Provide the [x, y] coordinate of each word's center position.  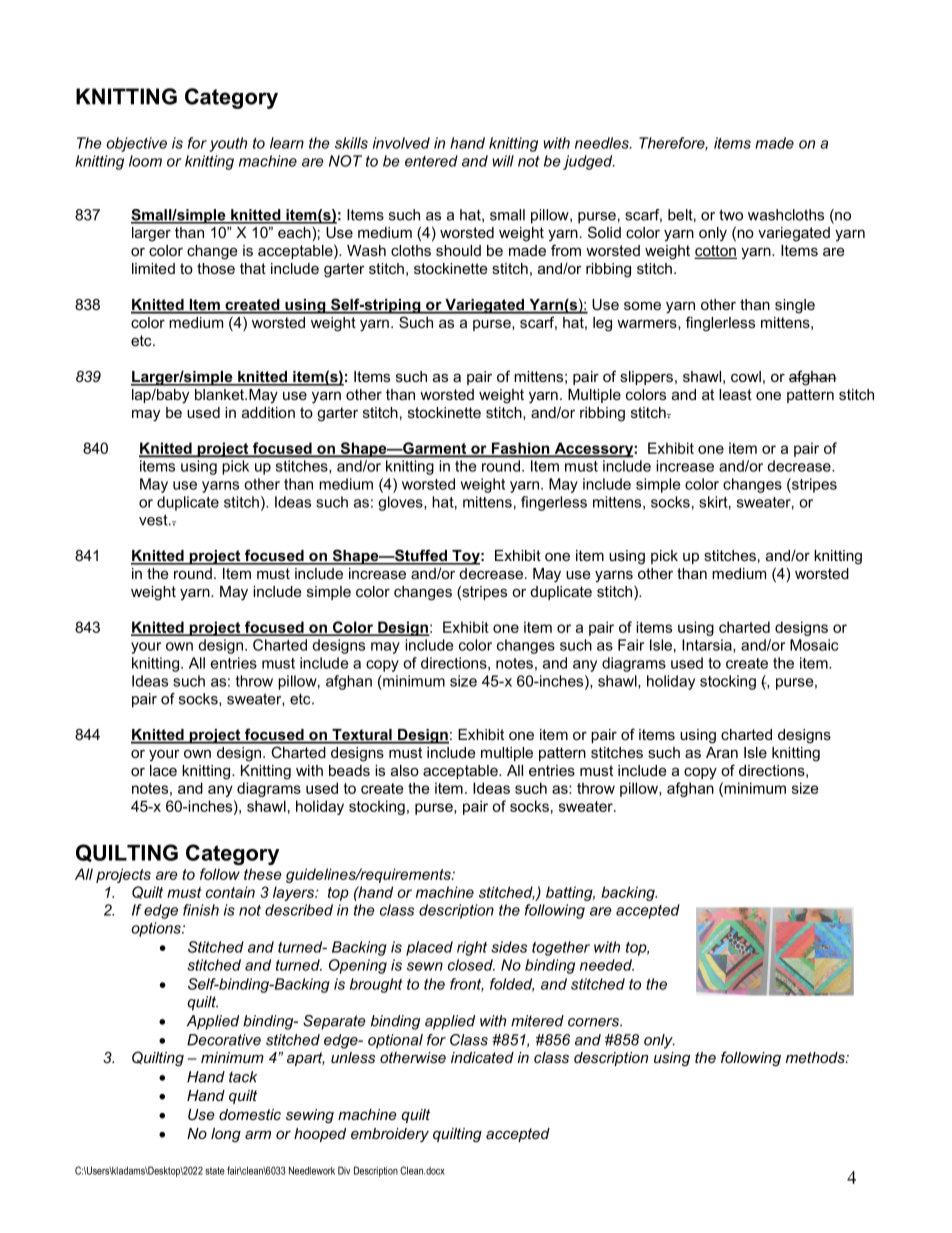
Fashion [520, 449]
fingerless [554, 503]
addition [268, 412]
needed [607, 965]
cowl [746, 376]
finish [201, 910]
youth [228, 144]
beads [349, 770]
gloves [401, 503]
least [735, 394]
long [226, 1135]
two [731, 215]
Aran [722, 752]
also [405, 770]
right [472, 948]
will [503, 161]
